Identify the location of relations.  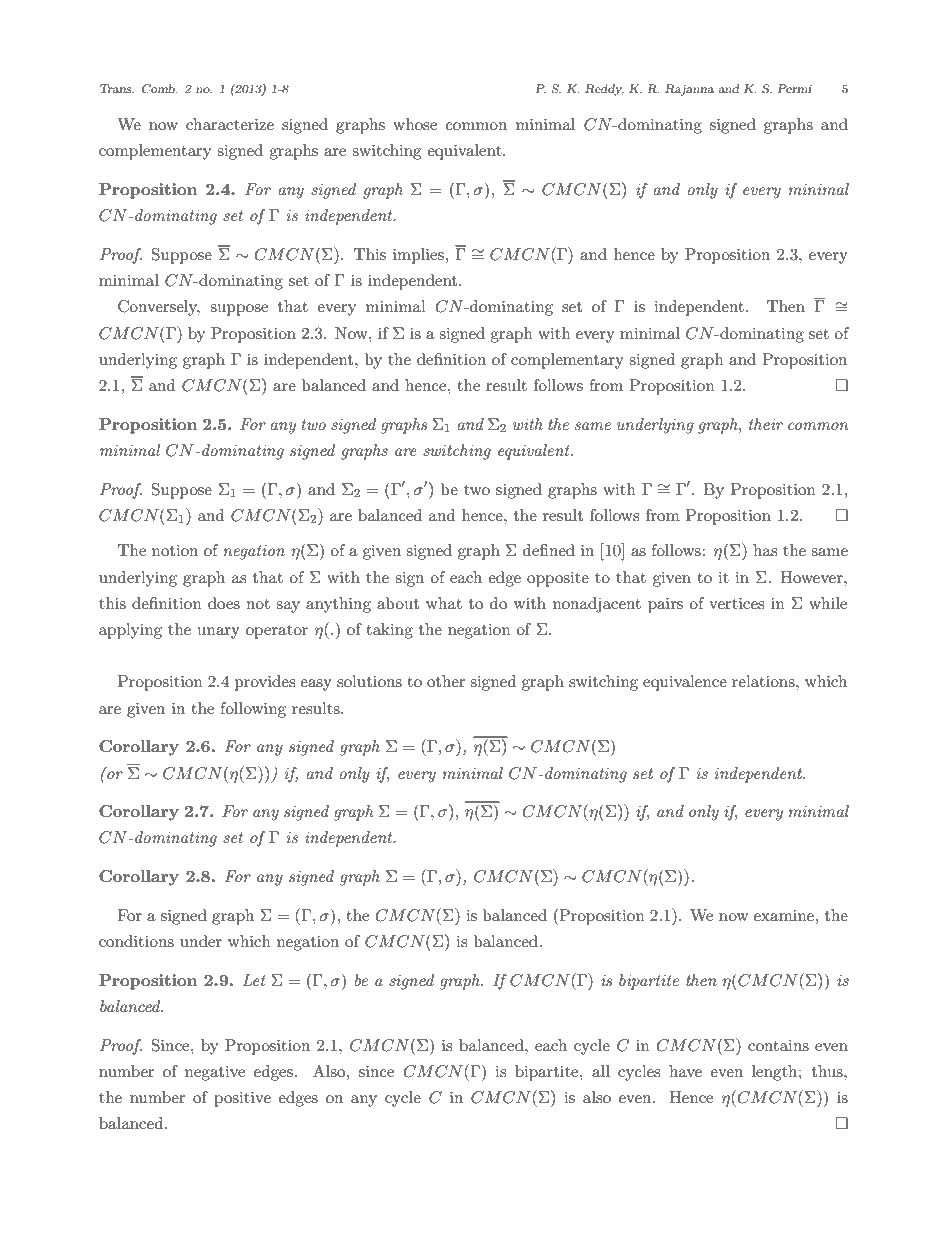
(764, 681).
